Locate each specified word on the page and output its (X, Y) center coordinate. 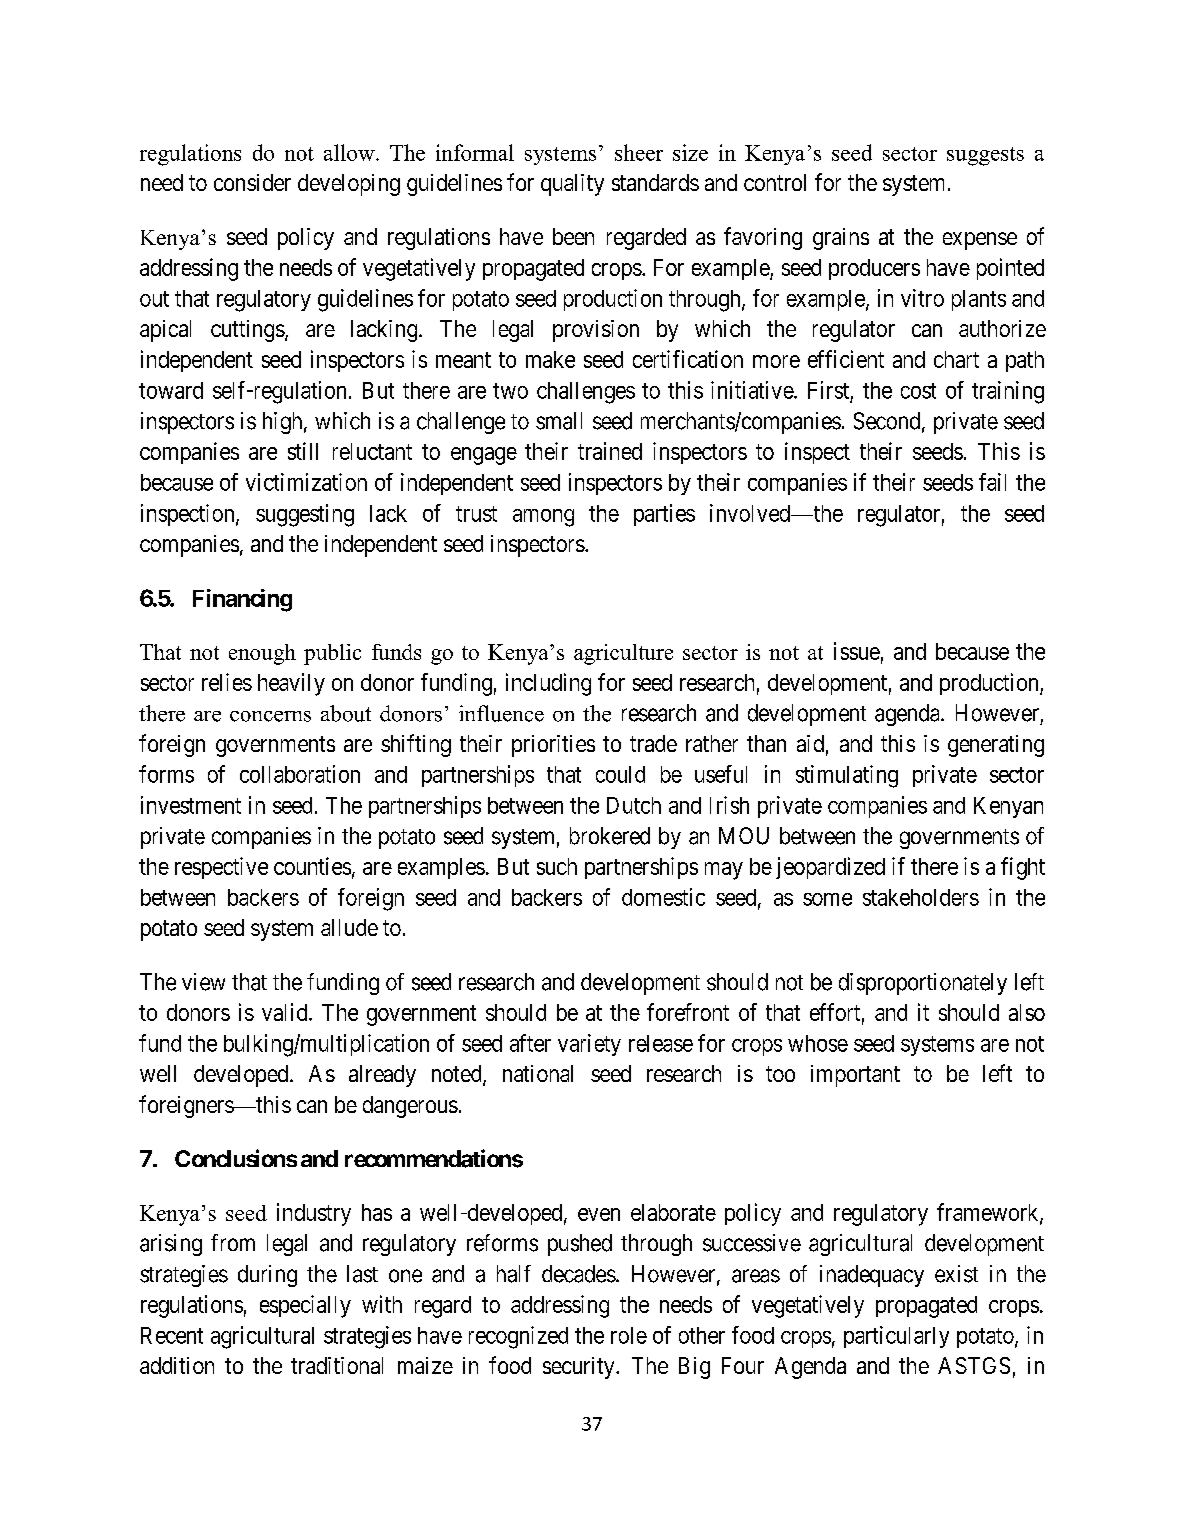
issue (857, 651)
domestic (663, 897)
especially (305, 1306)
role (629, 1335)
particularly (896, 1337)
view (203, 982)
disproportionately (923, 984)
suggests (985, 156)
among (543, 518)
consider (252, 182)
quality (572, 185)
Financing (242, 600)
